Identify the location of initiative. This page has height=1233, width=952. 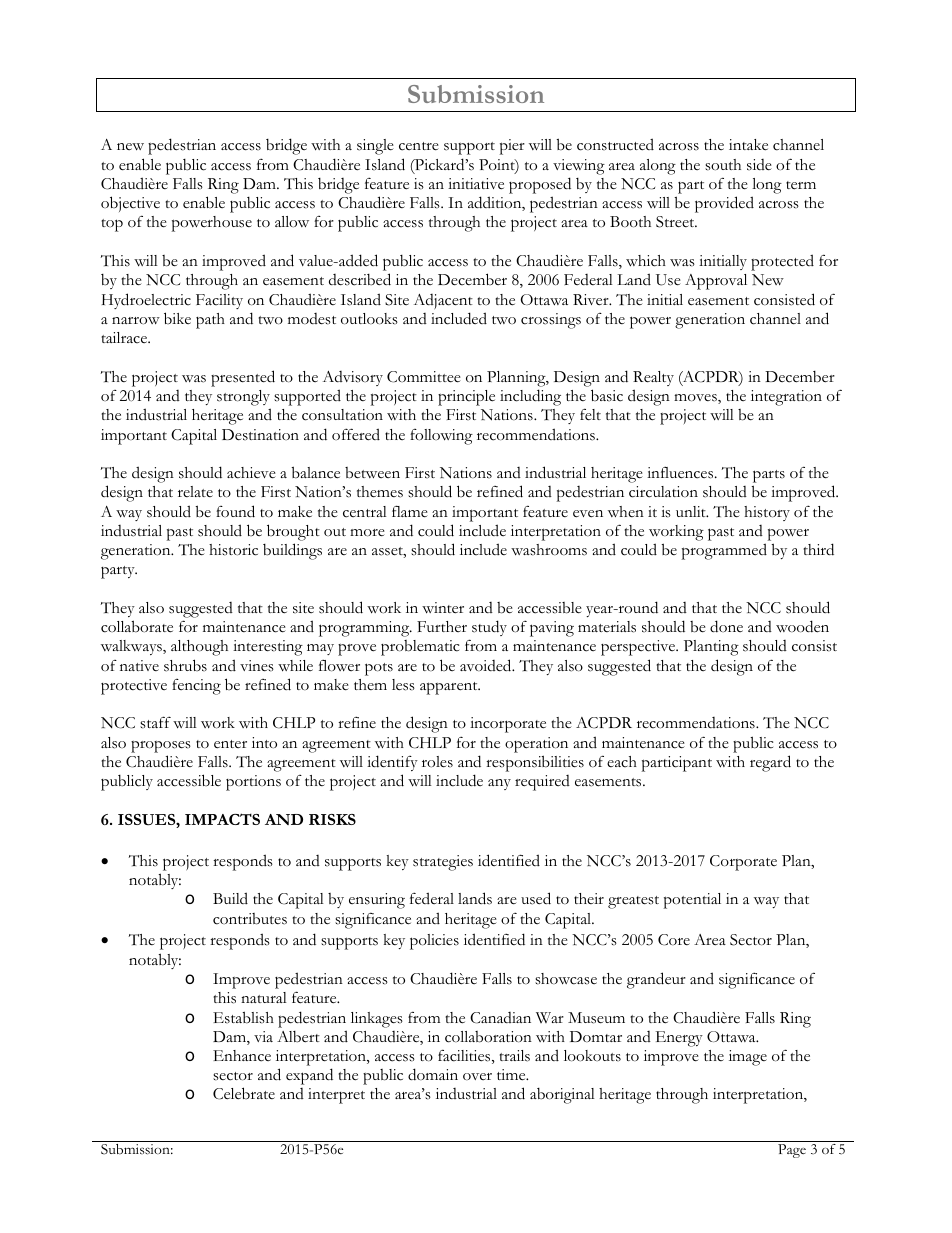
(476, 184).
